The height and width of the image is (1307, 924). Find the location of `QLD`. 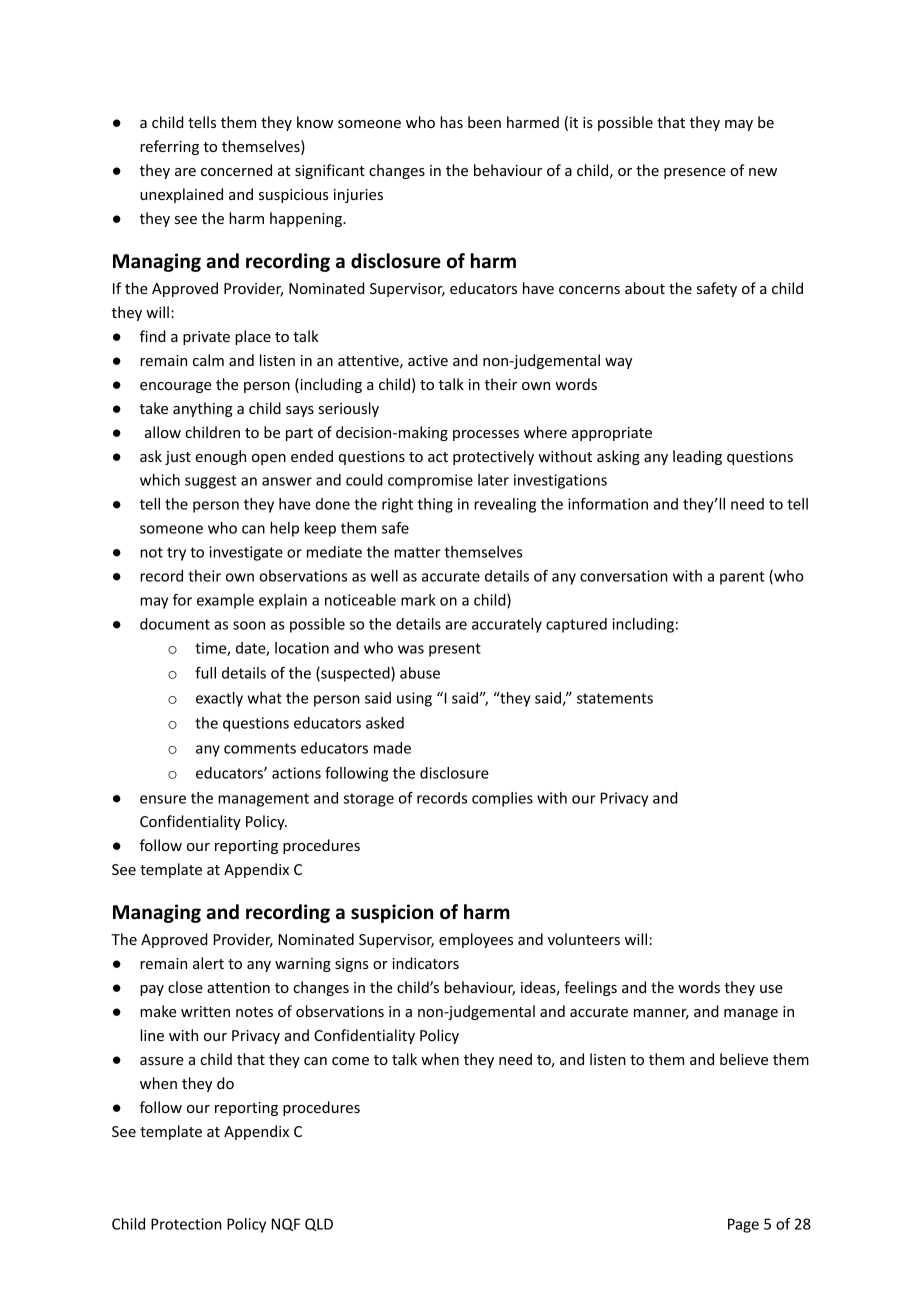

QLD is located at coordinates (319, 1224).
